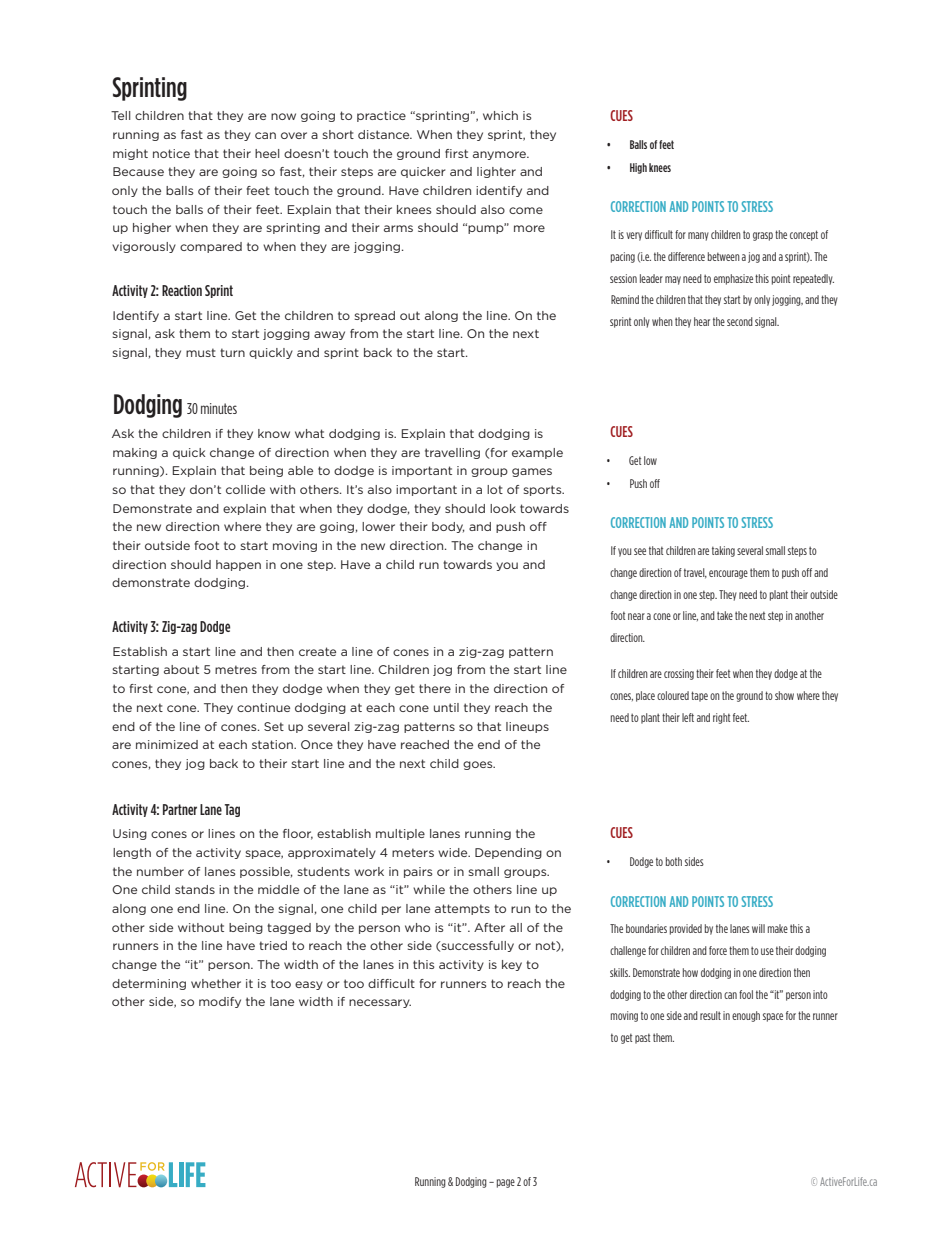 The image size is (952, 1233). I want to click on grasp, so click(763, 236).
